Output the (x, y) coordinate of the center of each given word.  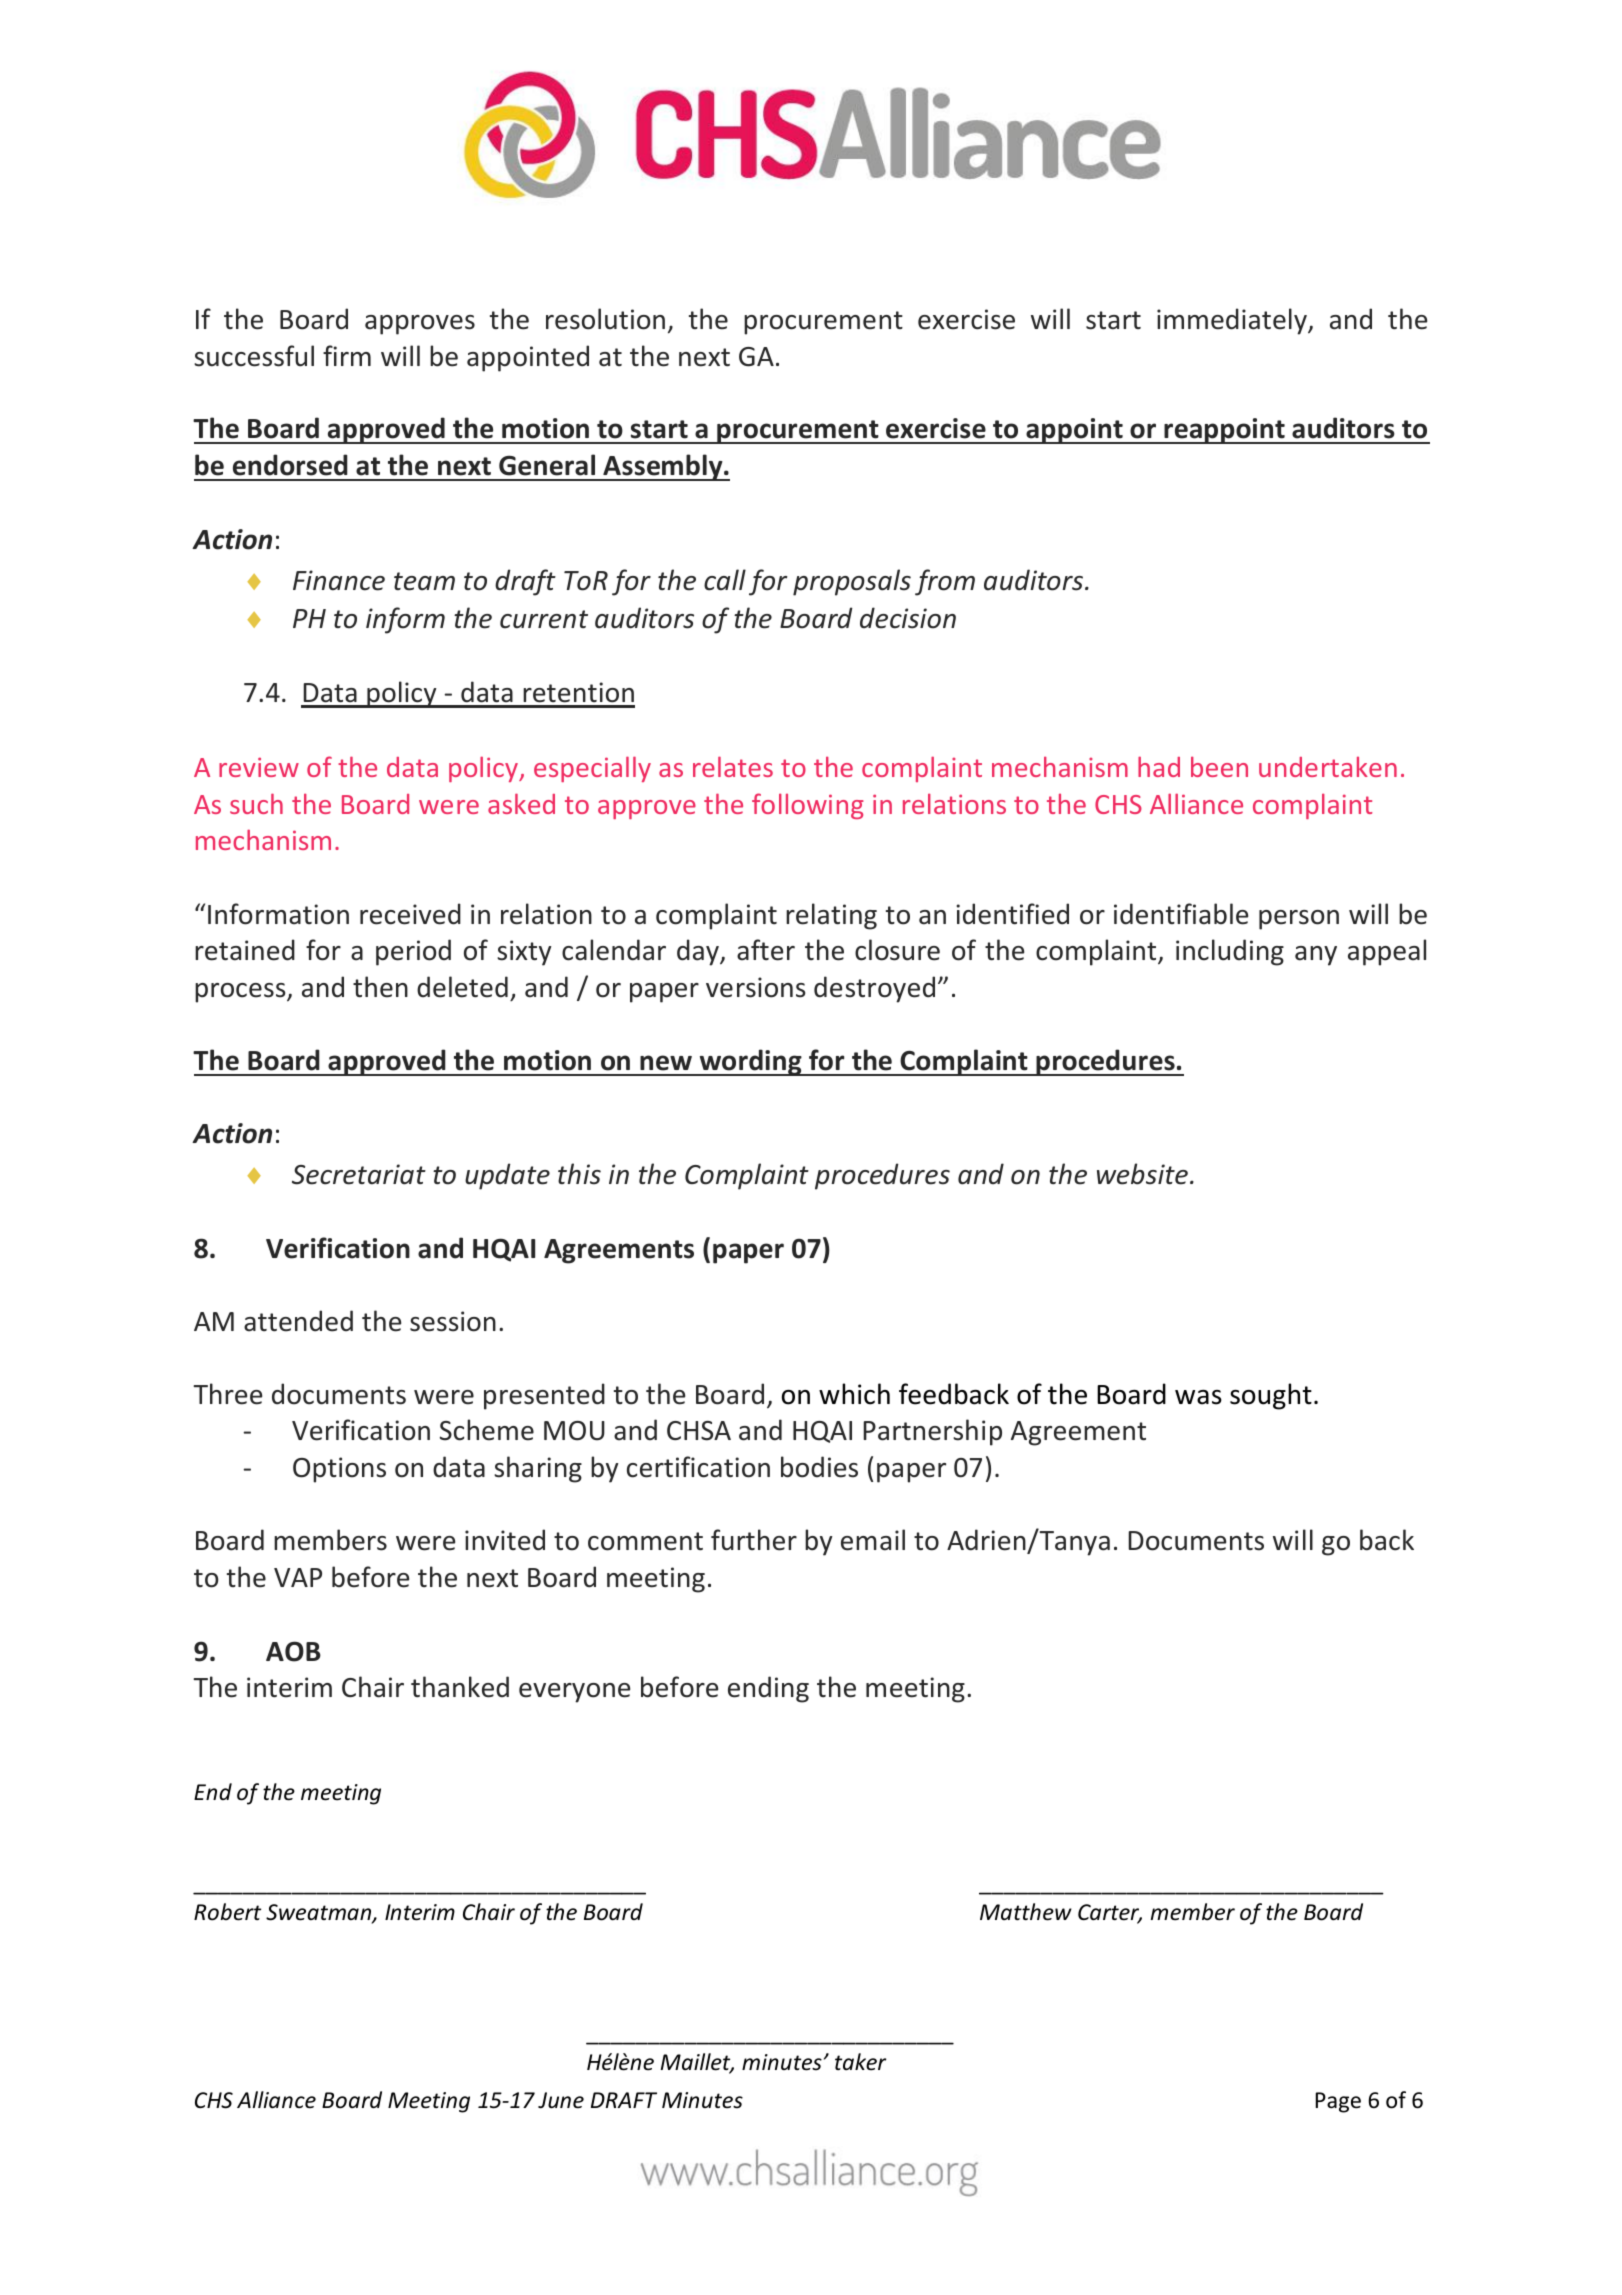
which (854, 1394)
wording (750, 1062)
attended (298, 1321)
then (380, 987)
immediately (1233, 321)
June (561, 2100)
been (1219, 767)
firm (347, 355)
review (259, 767)
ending (768, 1689)
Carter (1110, 1913)
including (1230, 952)
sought (1271, 1396)
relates (733, 766)
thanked (460, 1687)
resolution (605, 319)
